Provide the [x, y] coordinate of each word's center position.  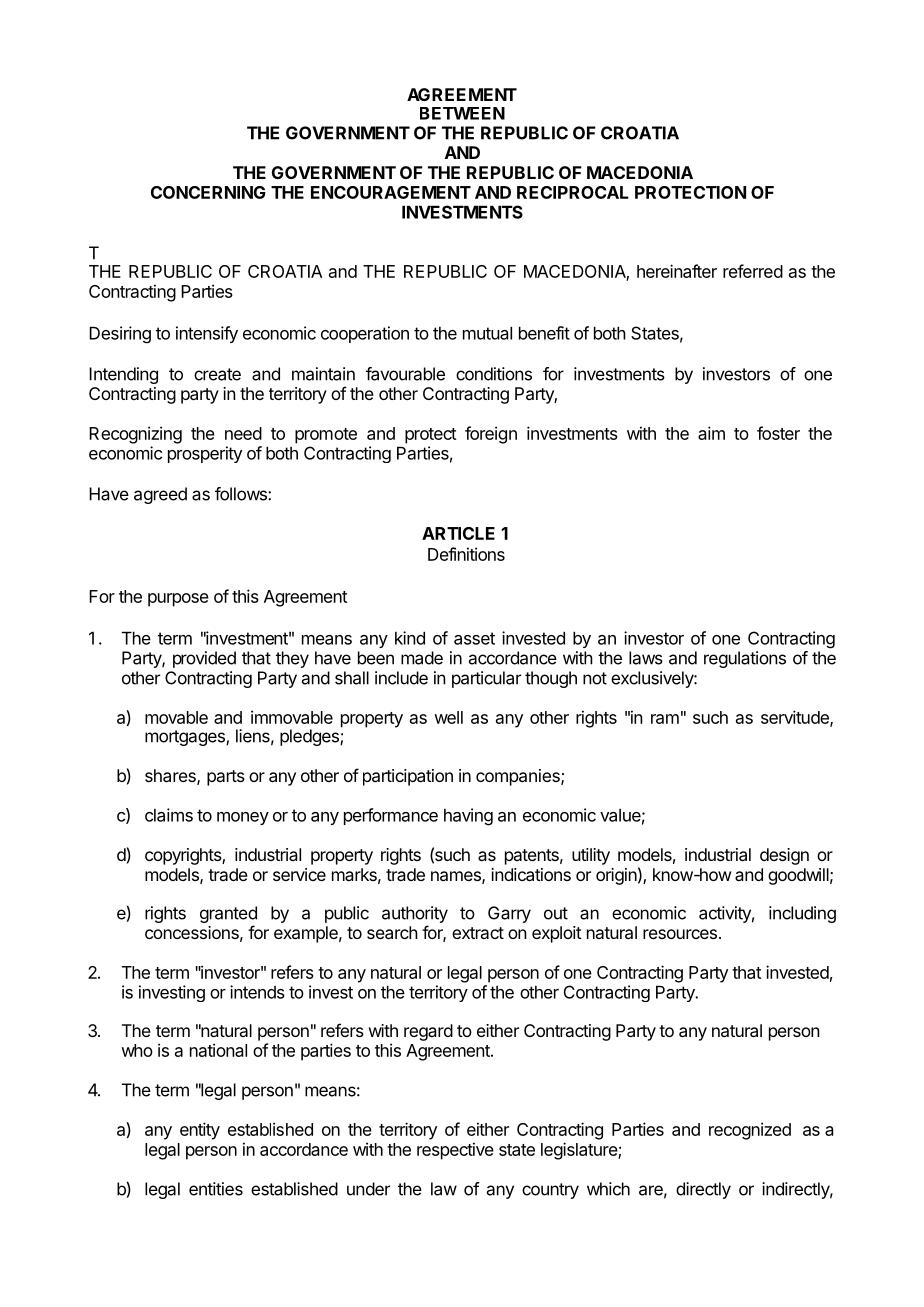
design [784, 856]
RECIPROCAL [573, 192]
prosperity [205, 454]
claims [169, 815]
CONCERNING [208, 192]
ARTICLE [458, 533]
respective [455, 1151]
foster [778, 433]
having [468, 817]
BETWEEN [462, 113]
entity [200, 1131]
